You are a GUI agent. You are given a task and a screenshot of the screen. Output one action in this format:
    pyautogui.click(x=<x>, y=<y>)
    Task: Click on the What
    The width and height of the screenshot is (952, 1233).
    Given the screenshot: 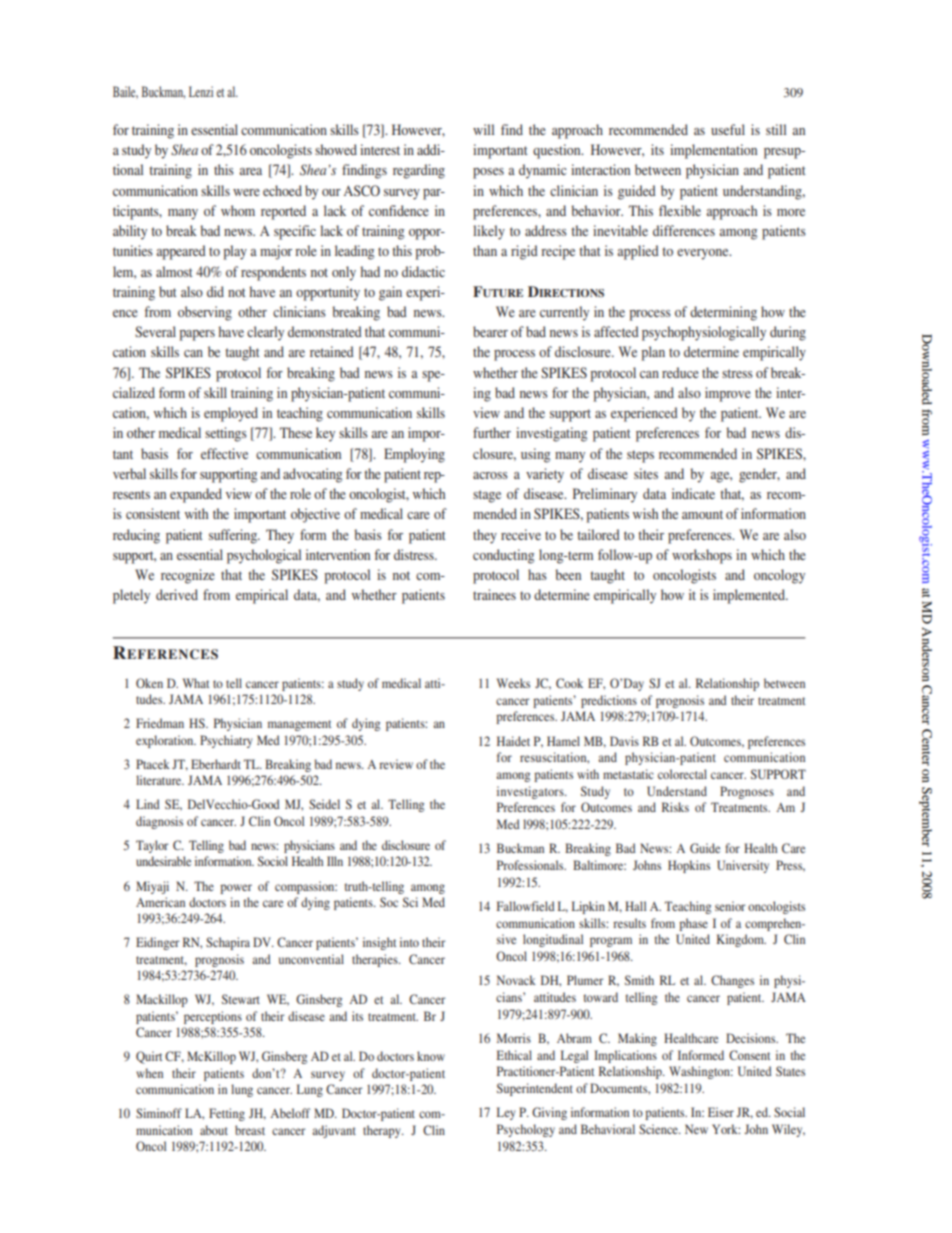 What is the action you would take?
    pyautogui.click(x=196, y=683)
